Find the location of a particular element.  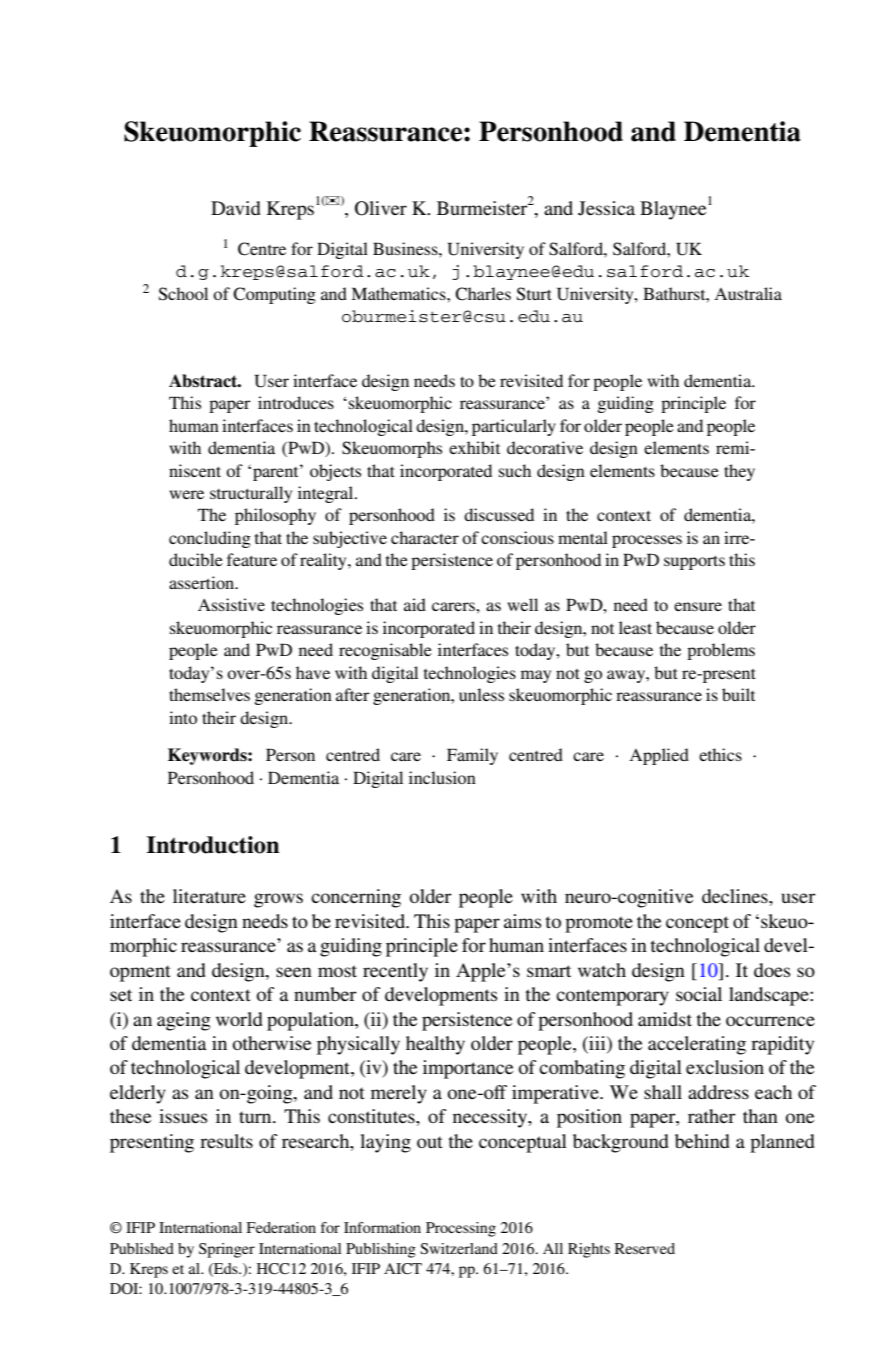

David is located at coordinates (236, 208).
